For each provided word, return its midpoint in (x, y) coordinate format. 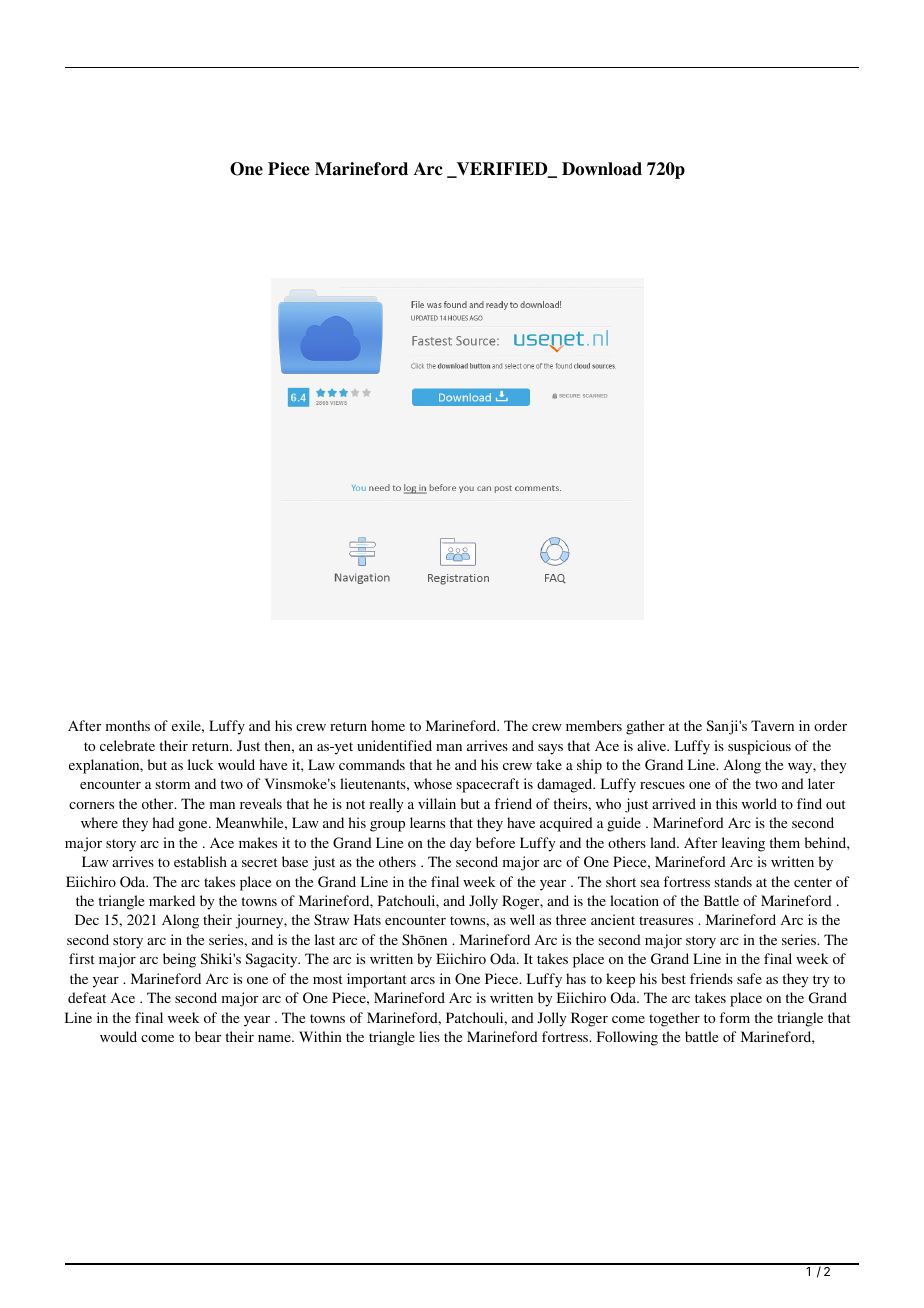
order (830, 725)
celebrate (127, 745)
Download (602, 169)
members (594, 725)
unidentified (394, 745)
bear (208, 1036)
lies (429, 1036)
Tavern (772, 725)
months (128, 725)
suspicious (759, 747)
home (388, 725)
